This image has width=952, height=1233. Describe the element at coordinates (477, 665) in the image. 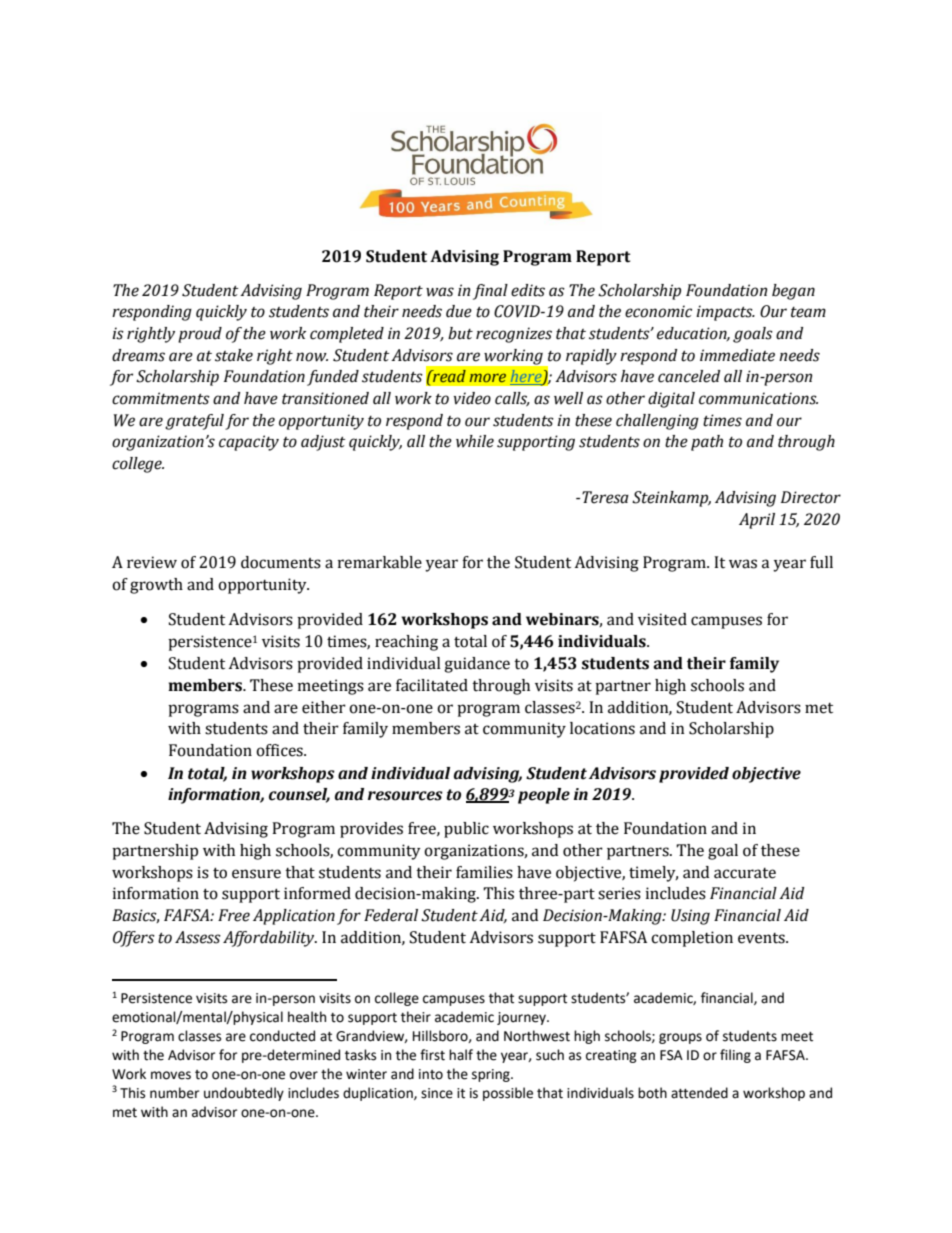

I see `guidance` at that location.
